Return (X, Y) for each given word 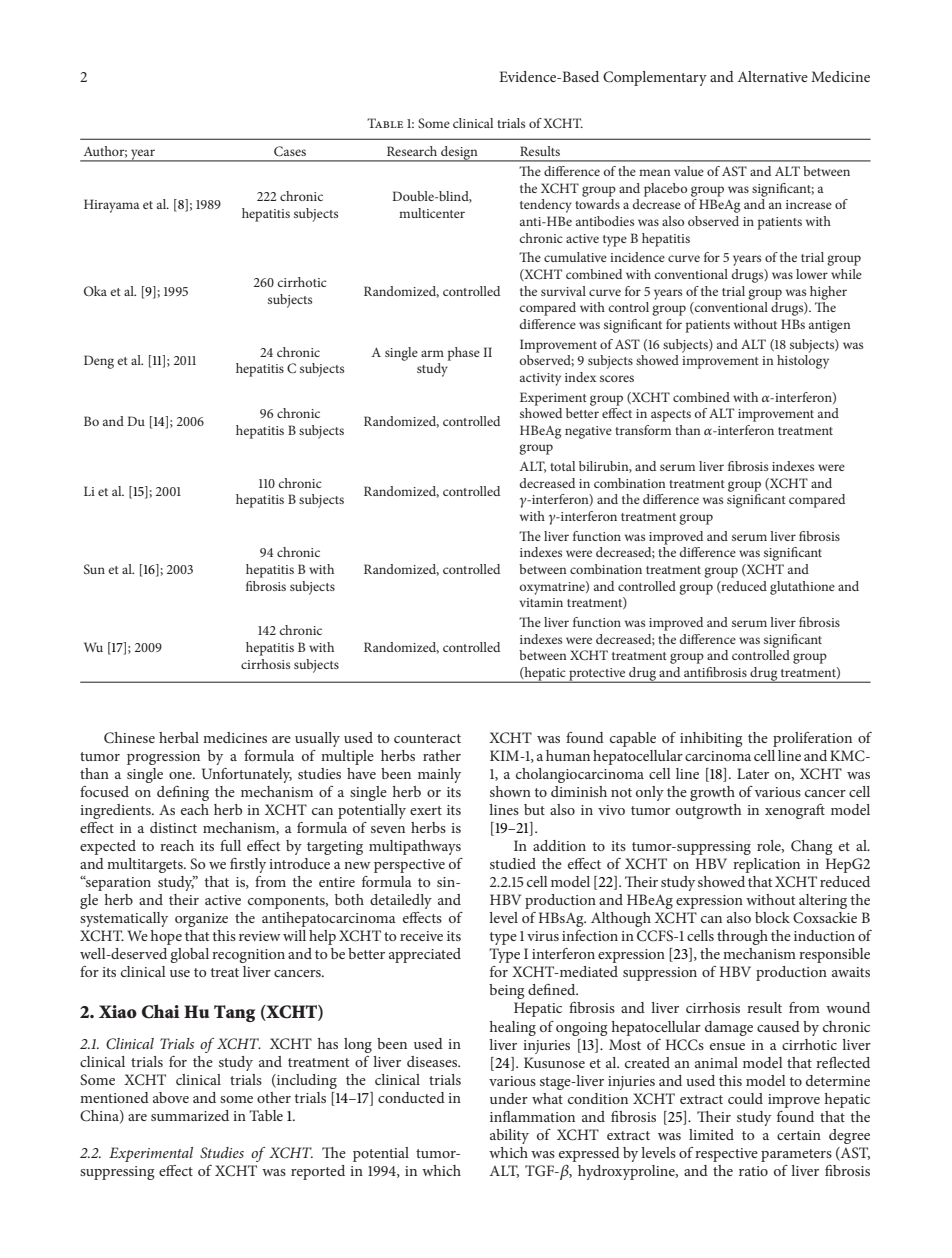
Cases (290, 151)
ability (509, 1136)
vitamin (541, 602)
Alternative (773, 76)
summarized (190, 1115)
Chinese (129, 737)
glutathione (802, 588)
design (459, 154)
